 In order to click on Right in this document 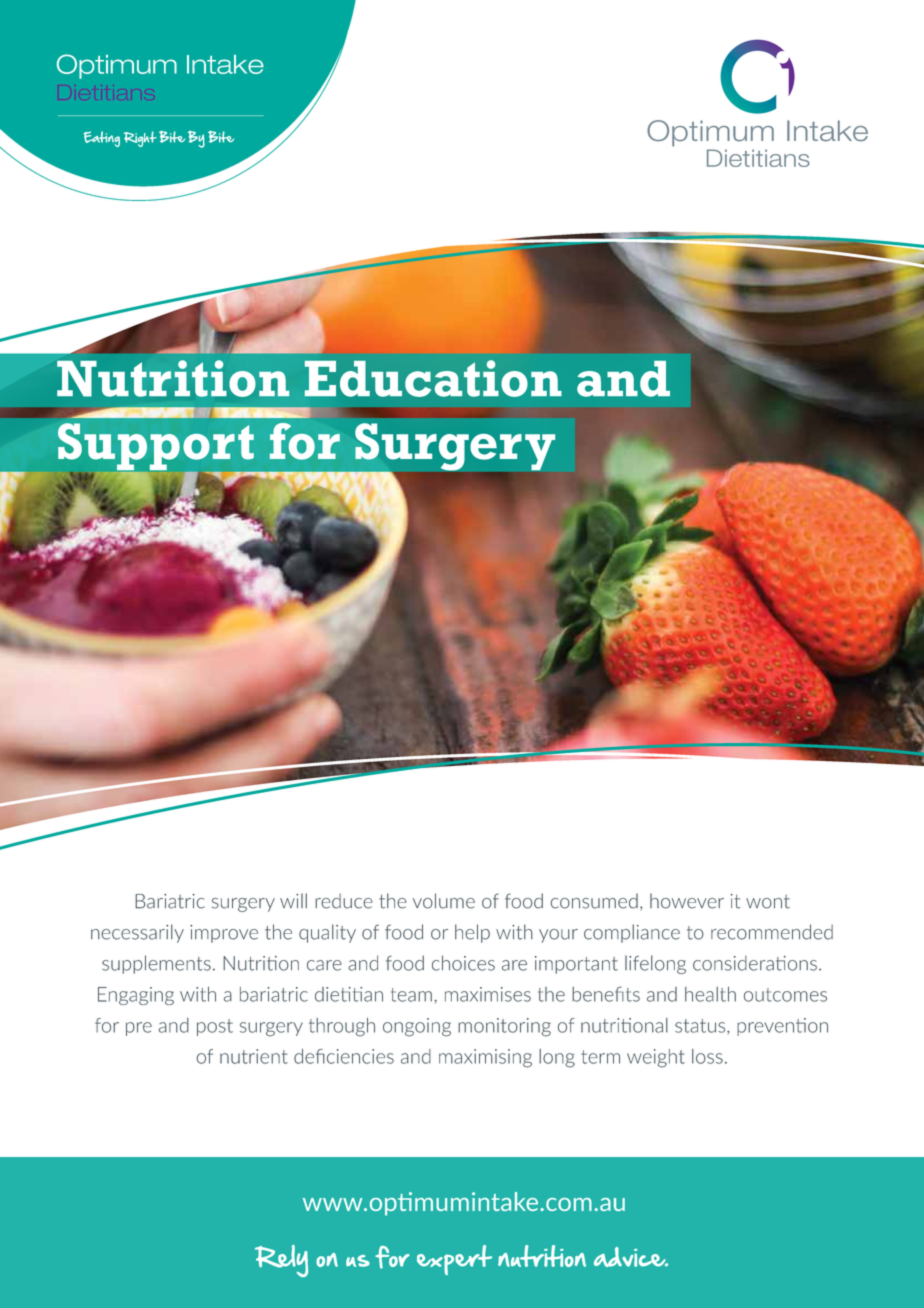, I will do `click(140, 139)`.
